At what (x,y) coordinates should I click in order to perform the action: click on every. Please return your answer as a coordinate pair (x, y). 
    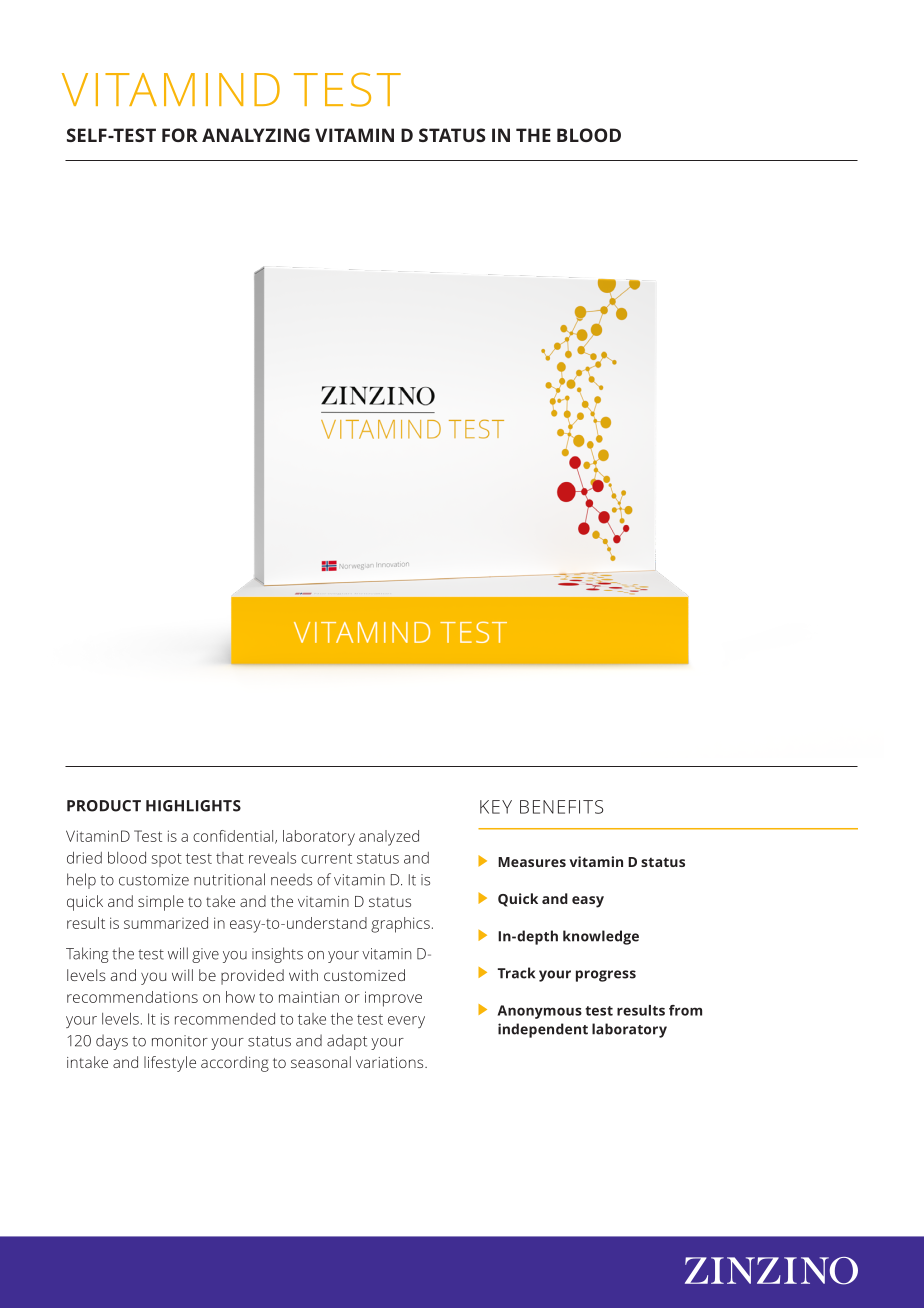
    Looking at the image, I should click on (406, 1022).
